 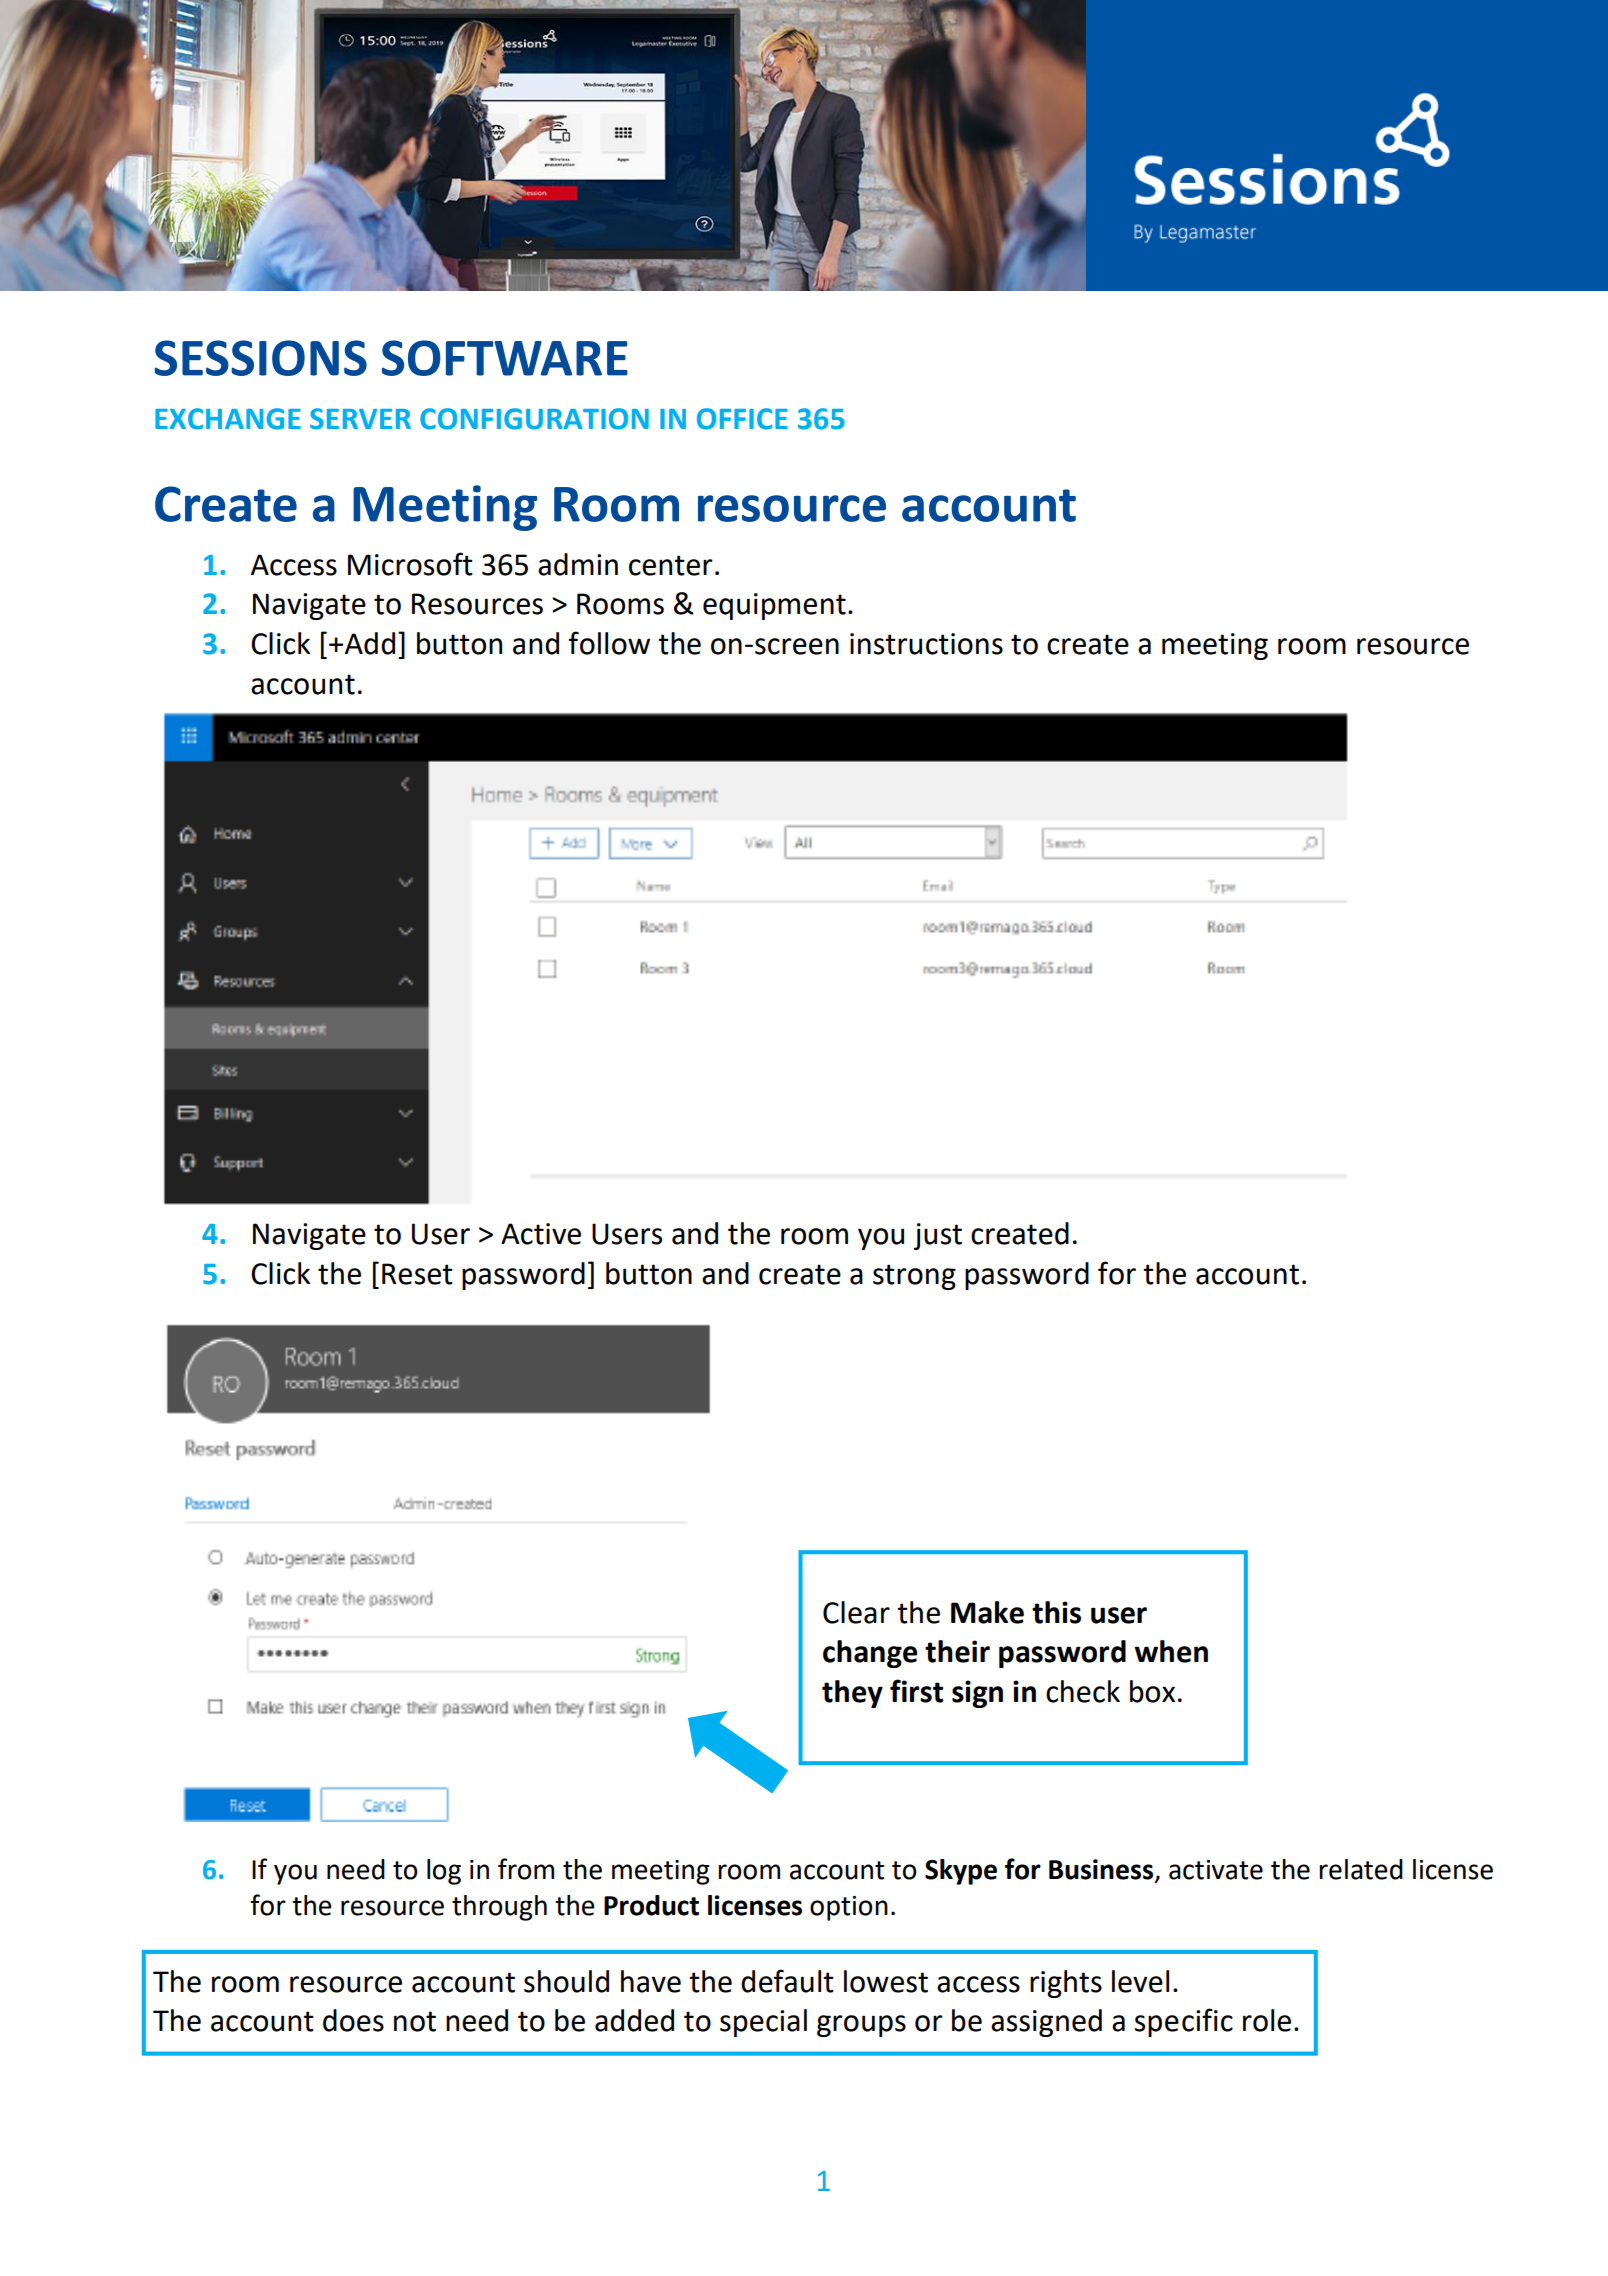 I want to click on instructions, so click(x=926, y=644).
